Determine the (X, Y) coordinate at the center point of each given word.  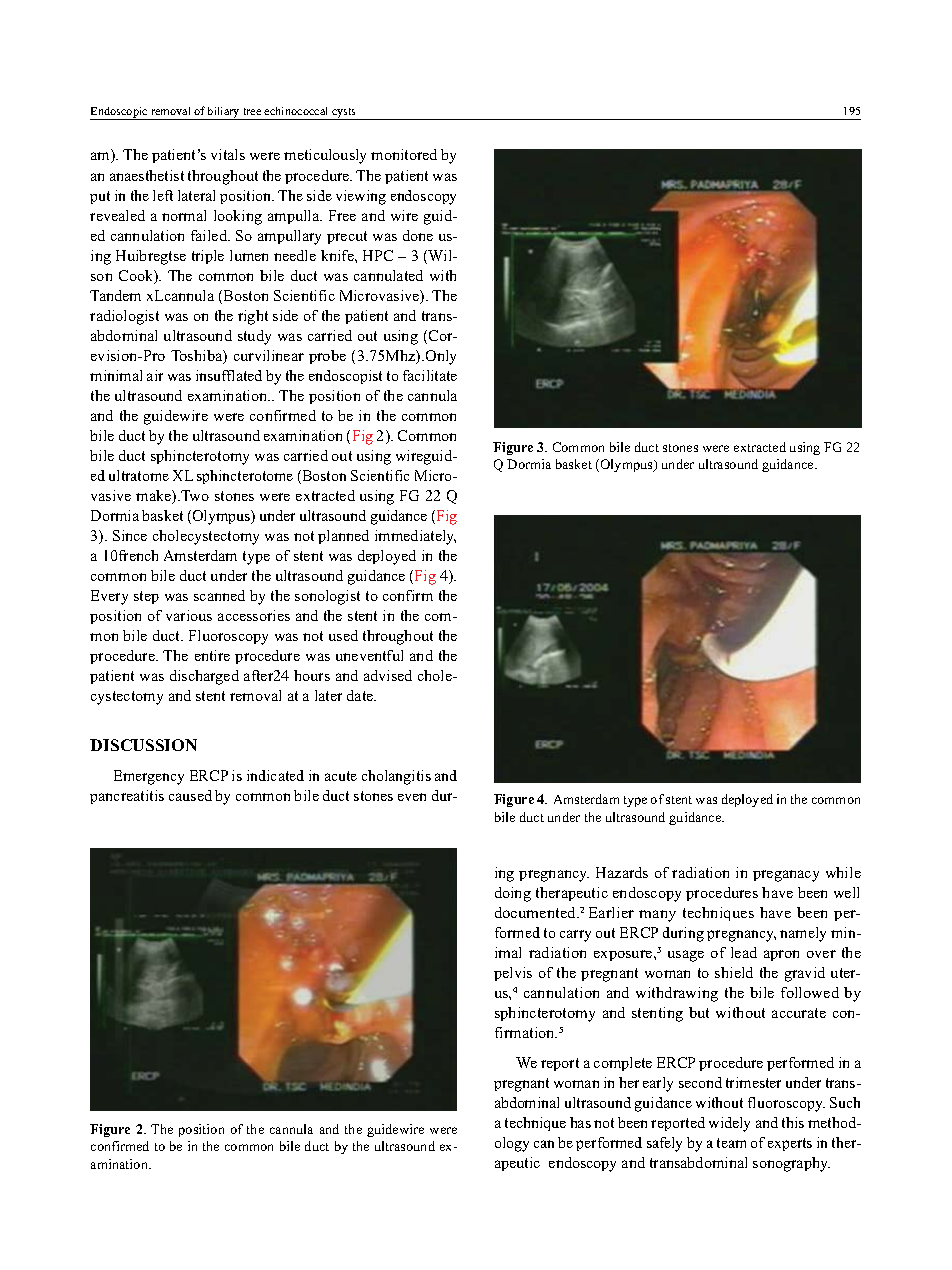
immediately (415, 537)
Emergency (149, 777)
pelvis (513, 974)
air (155, 375)
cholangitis (396, 777)
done (418, 235)
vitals (228, 154)
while (843, 872)
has (580, 1122)
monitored (404, 154)
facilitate (430, 375)
